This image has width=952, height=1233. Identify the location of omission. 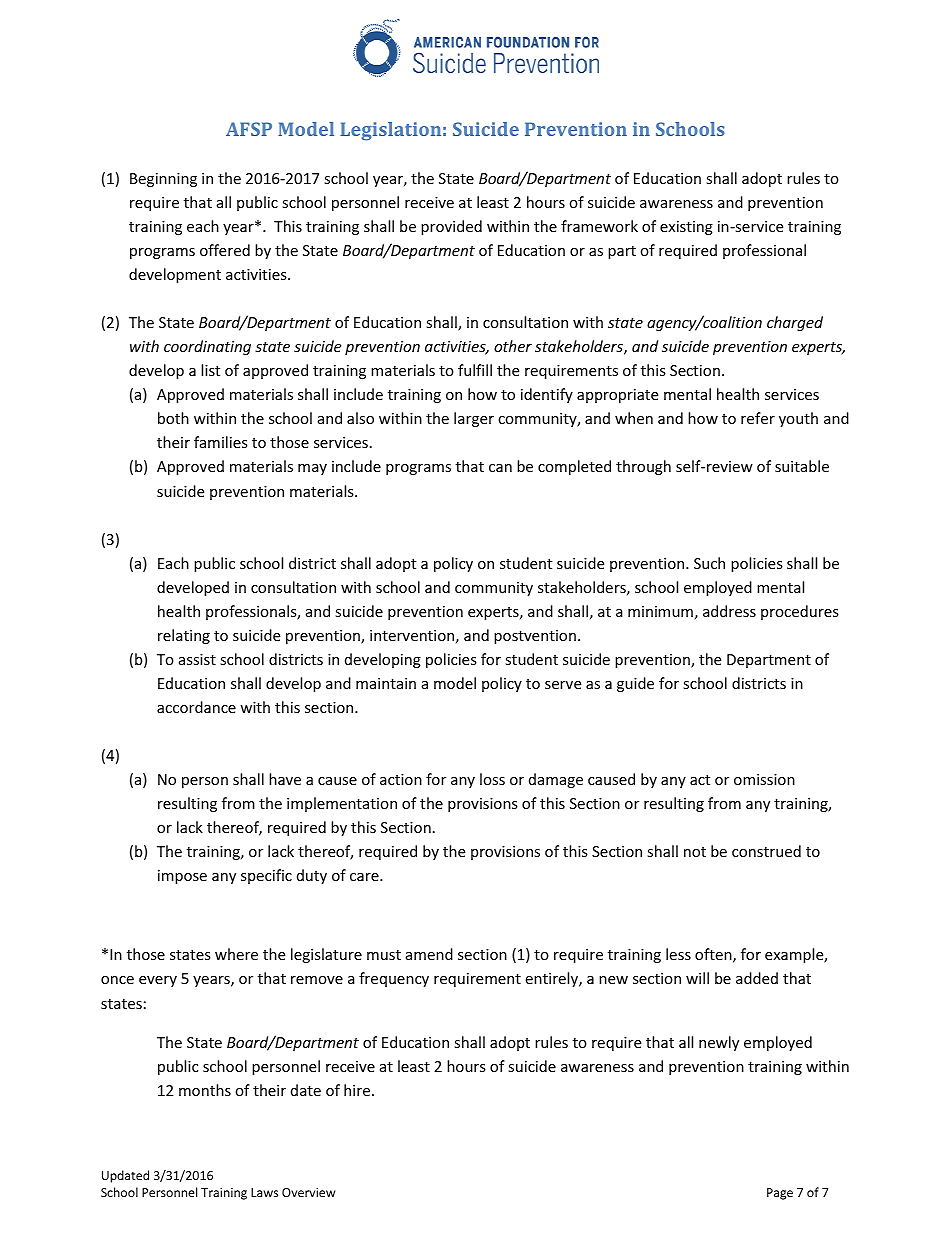
(764, 779).
